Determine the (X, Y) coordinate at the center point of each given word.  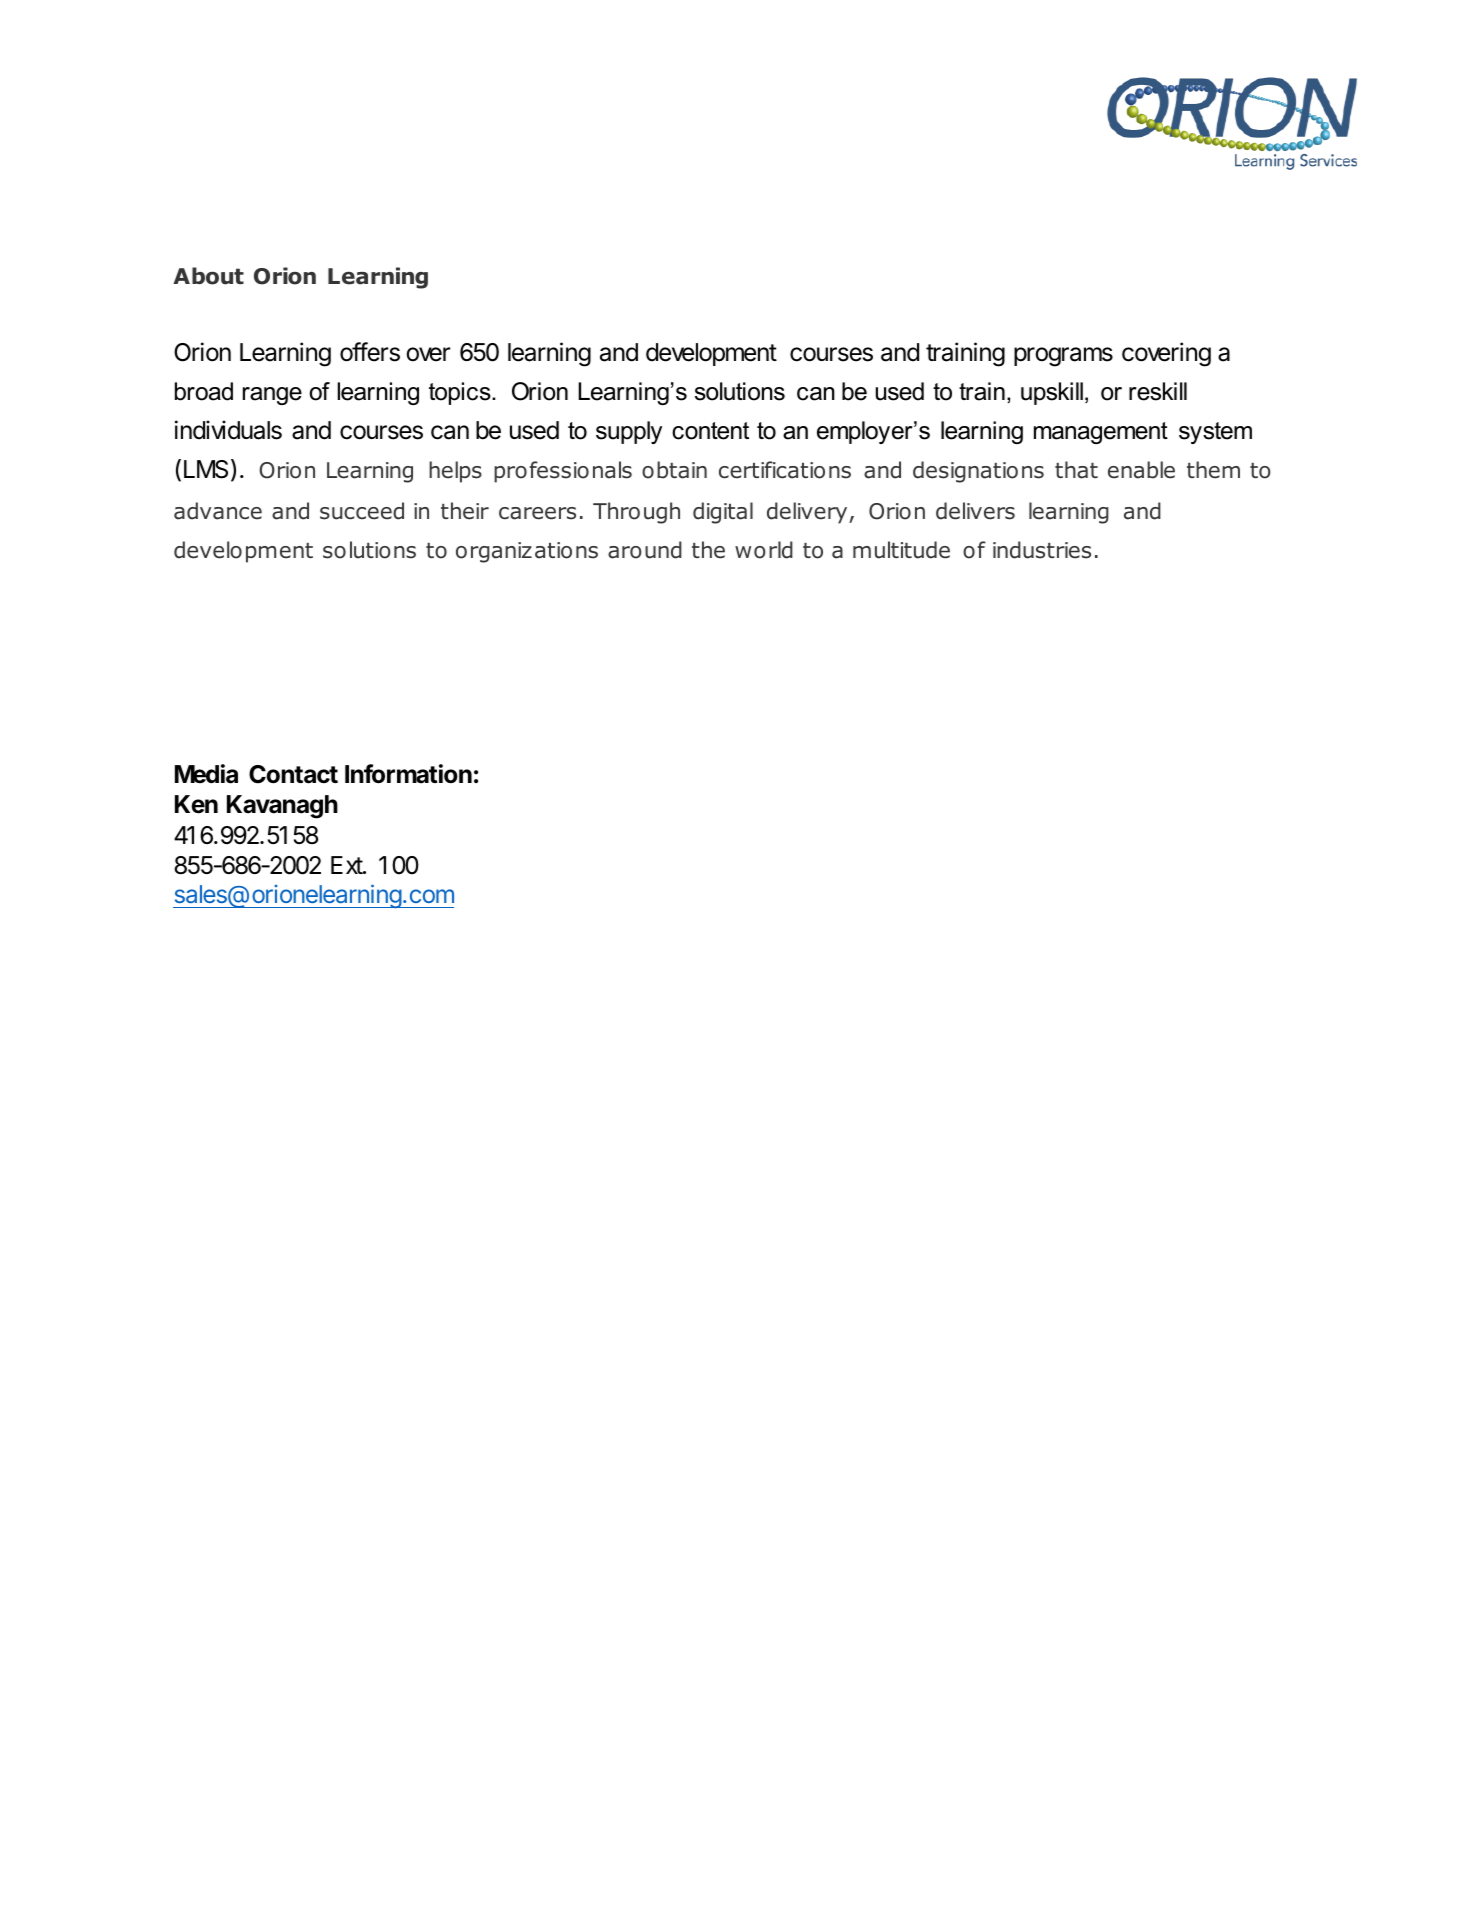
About (208, 276)
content (710, 431)
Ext (347, 865)
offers (370, 352)
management (1101, 433)
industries (1042, 550)
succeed (362, 511)
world (764, 550)
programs (1063, 357)
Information (408, 774)
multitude (901, 550)
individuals (228, 430)
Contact (293, 774)
